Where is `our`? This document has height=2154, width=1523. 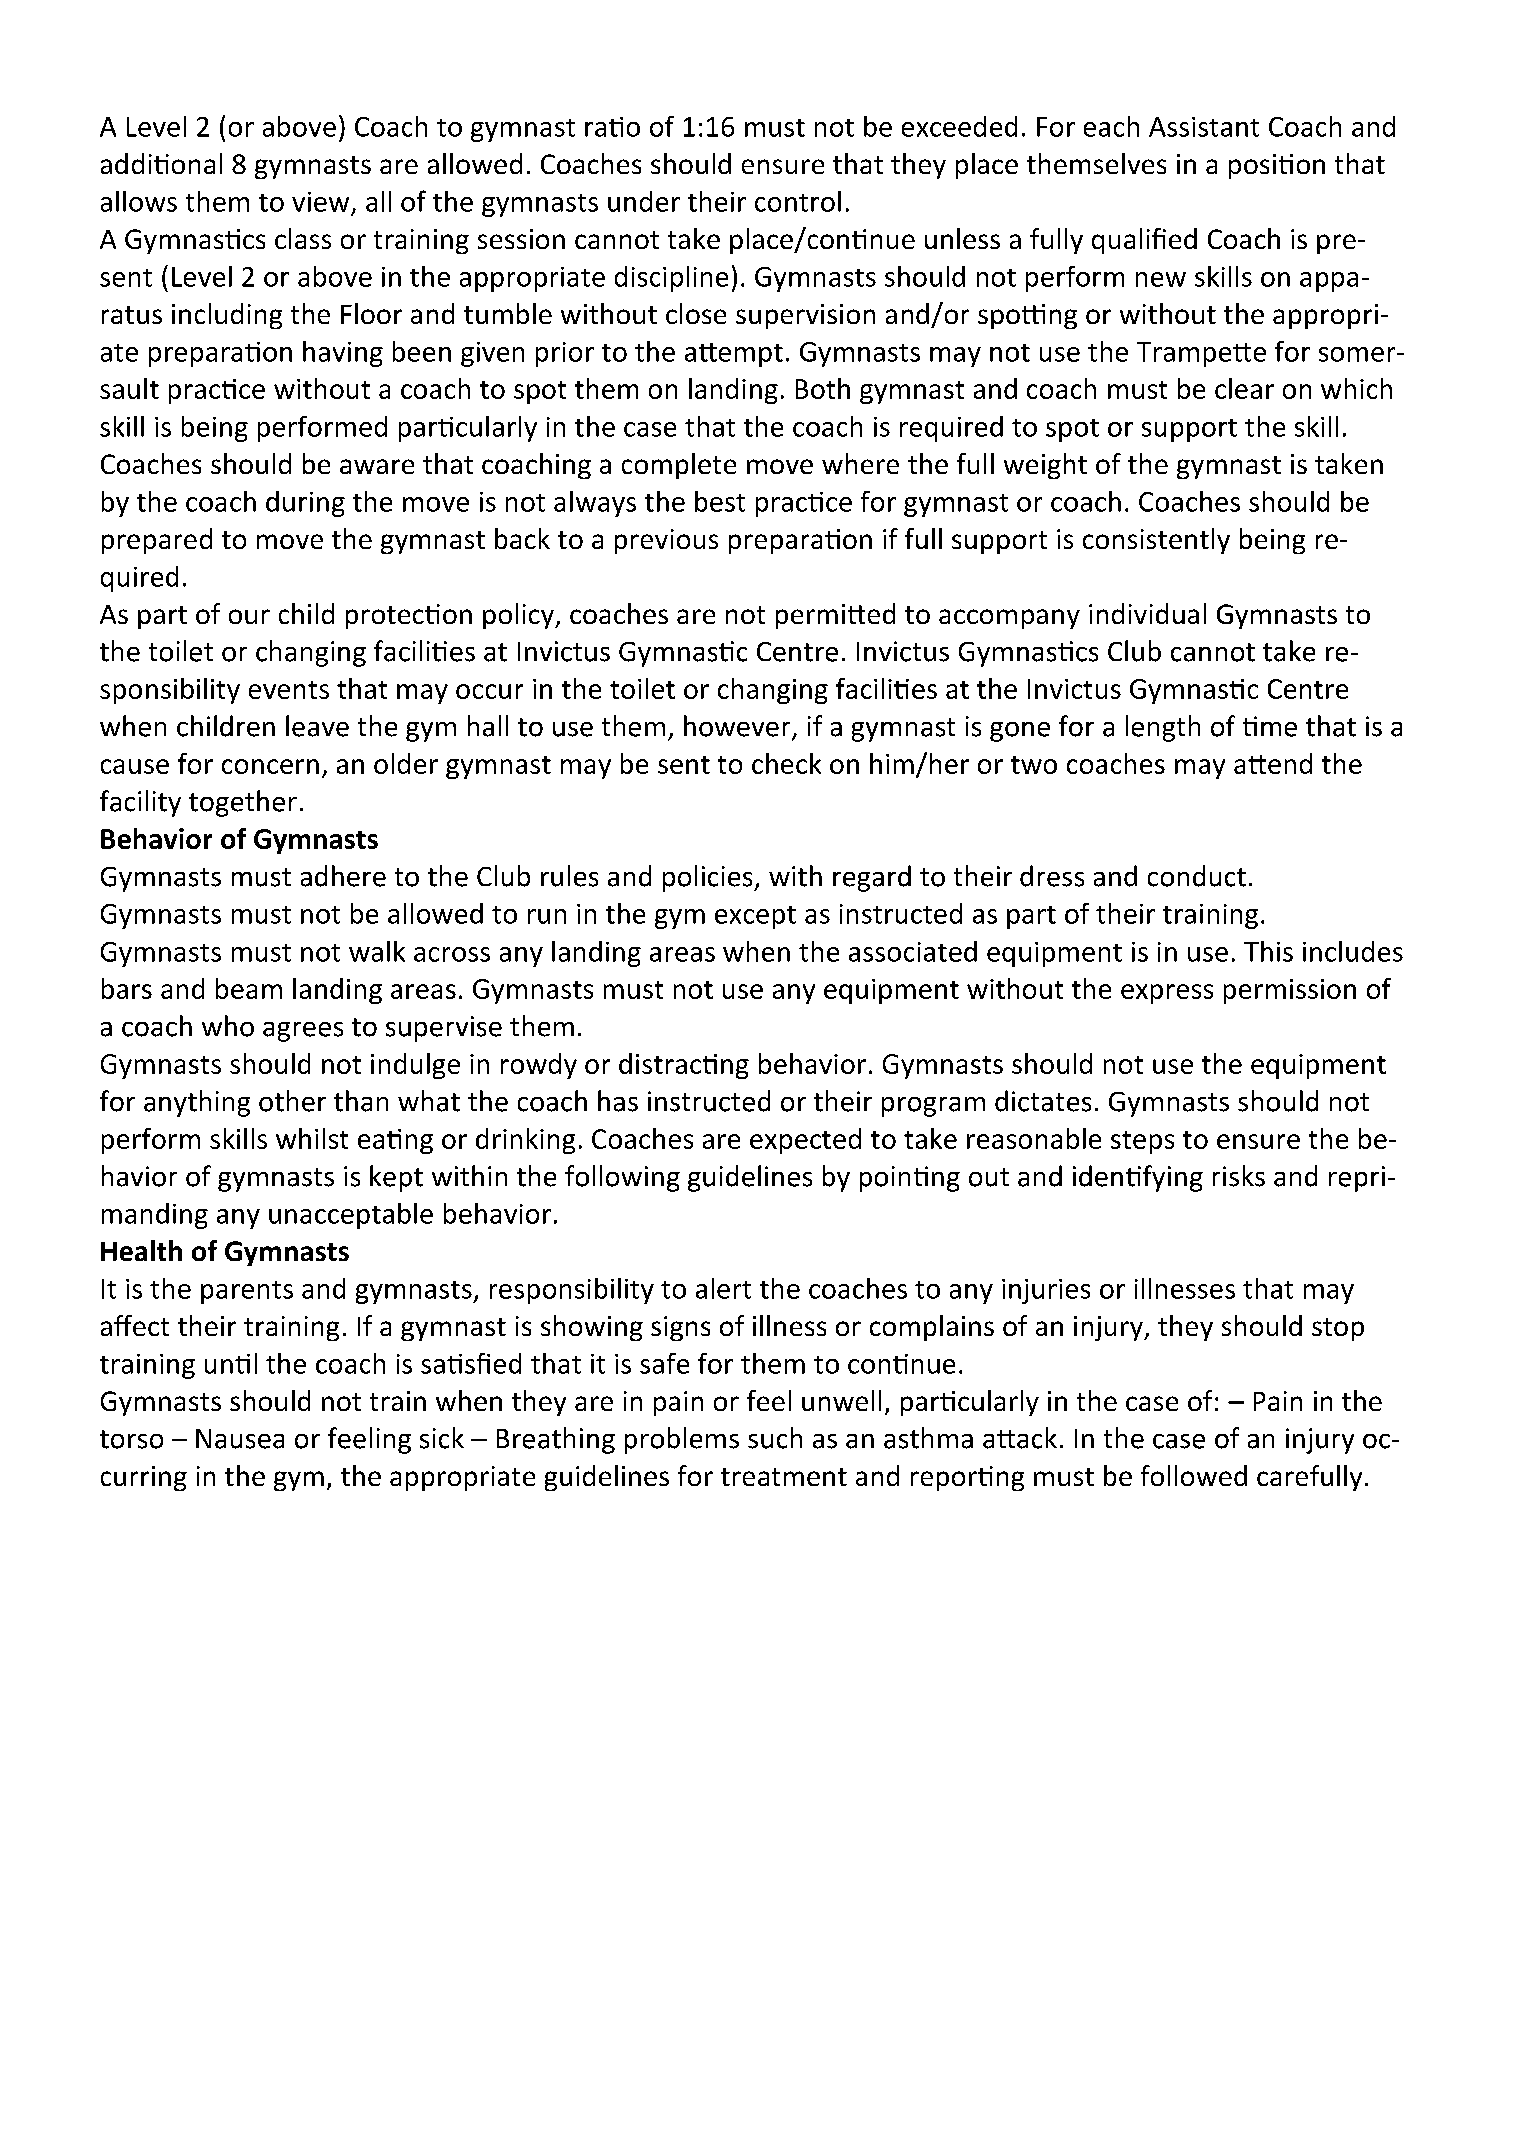
our is located at coordinates (249, 616).
